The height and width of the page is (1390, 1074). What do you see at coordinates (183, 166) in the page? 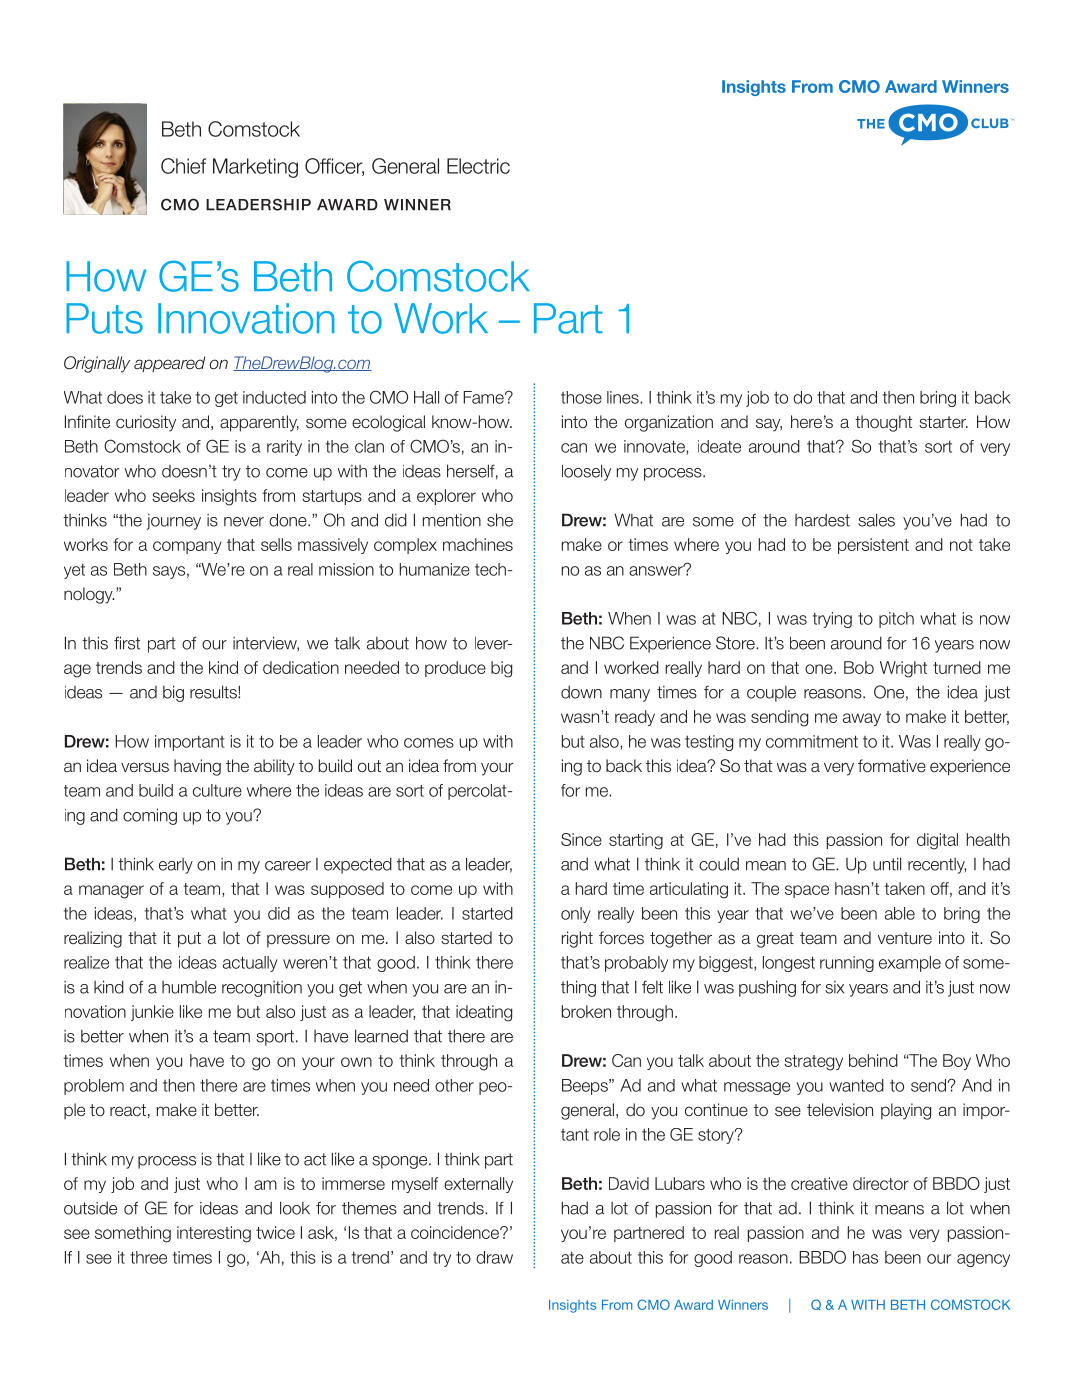
I see `Chief` at bounding box center [183, 166].
